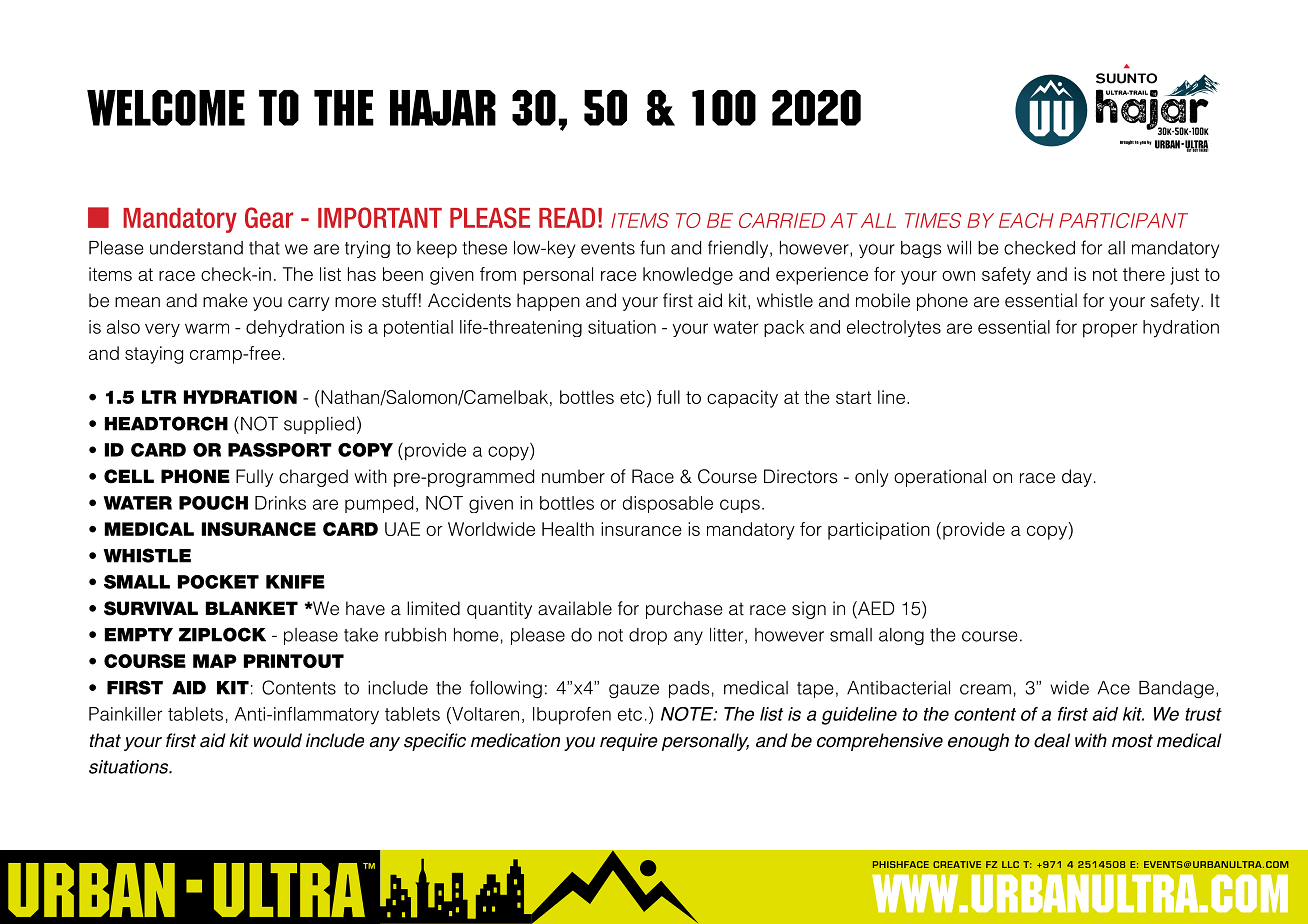  Describe the element at coordinates (742, 399) in the image. I see `capacity` at that location.
